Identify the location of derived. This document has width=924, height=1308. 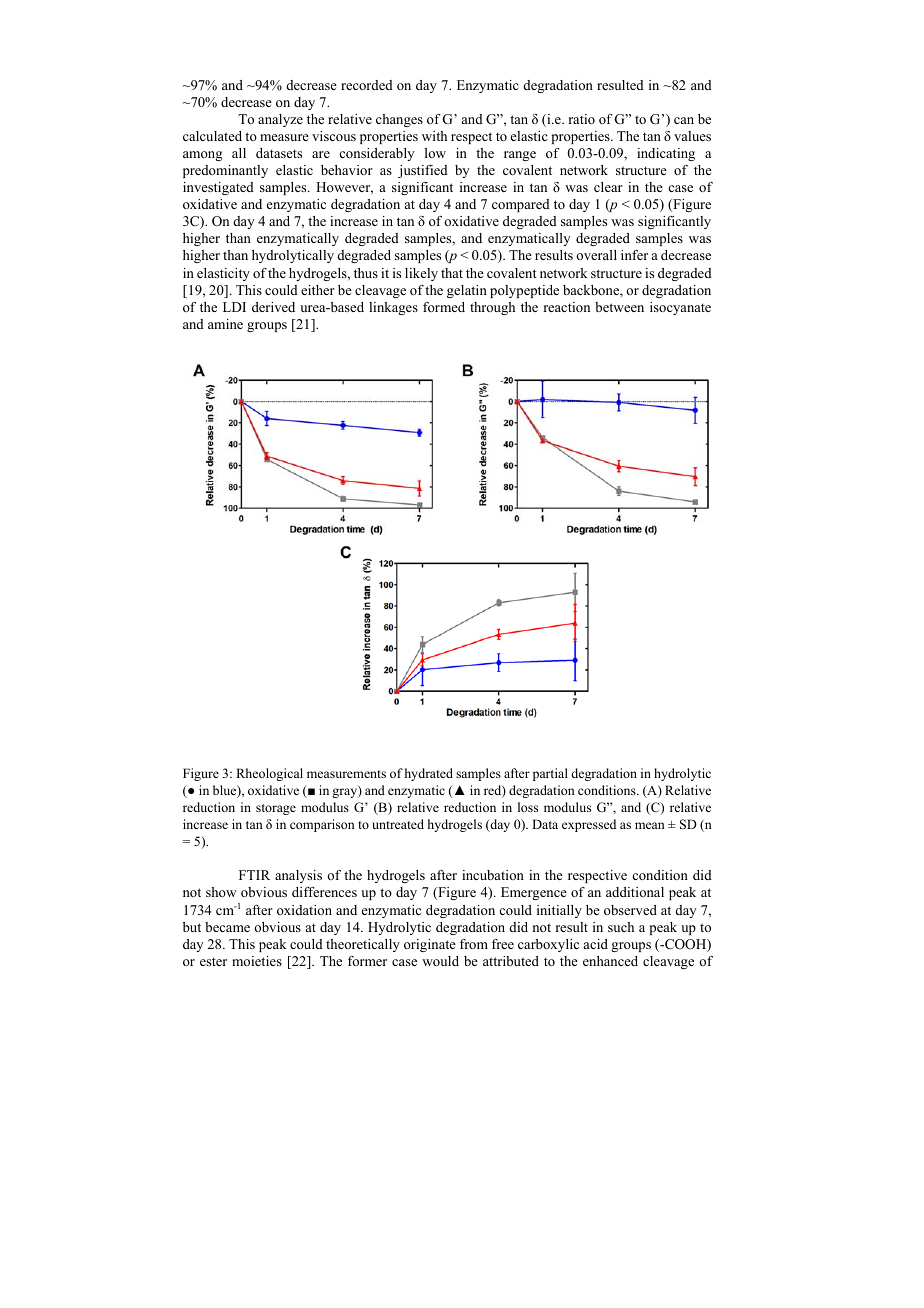
(273, 307).
